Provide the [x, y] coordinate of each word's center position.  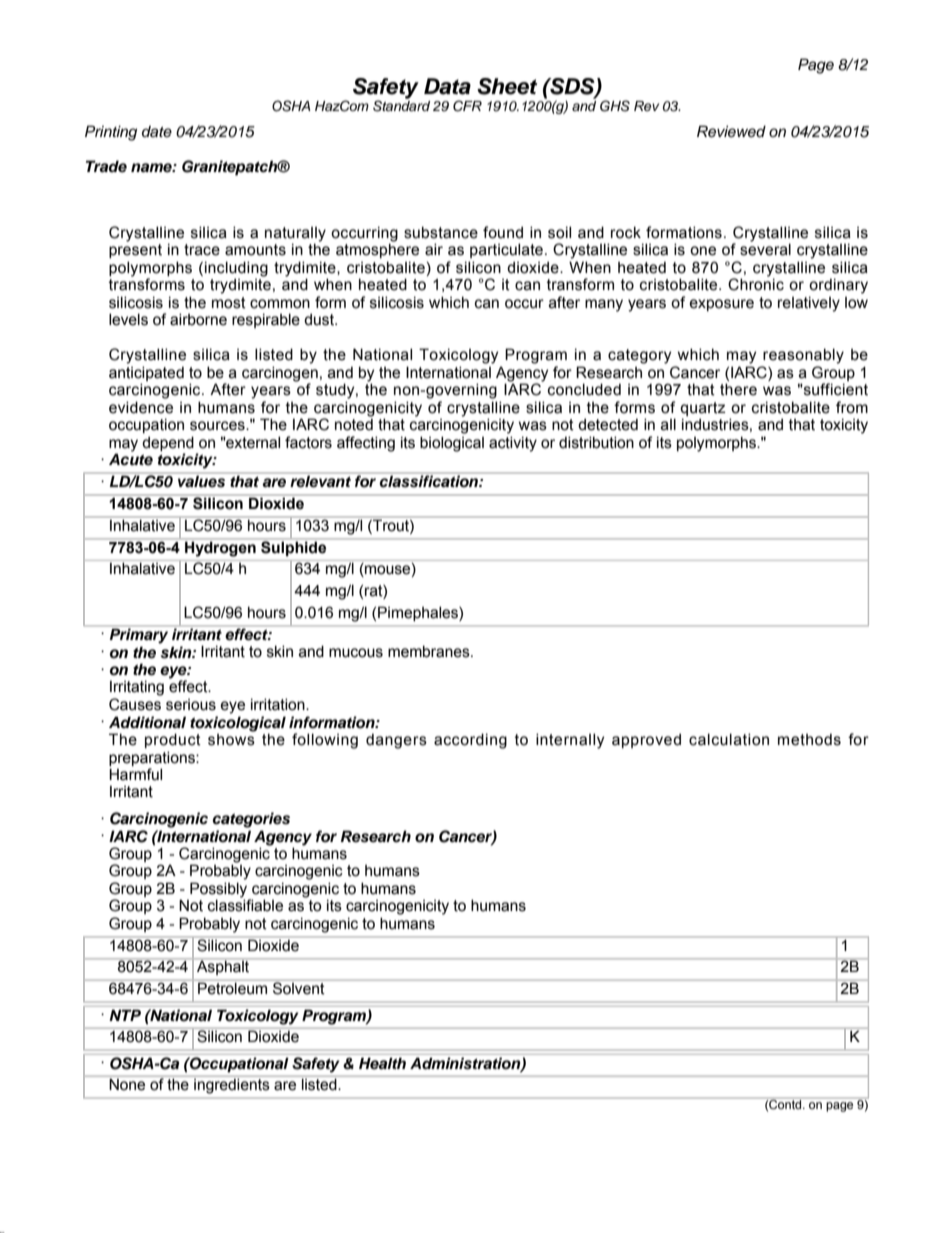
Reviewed [731, 131]
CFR [467, 106]
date [157, 131]
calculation [729, 739]
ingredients [231, 1086]
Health [382, 1063]
